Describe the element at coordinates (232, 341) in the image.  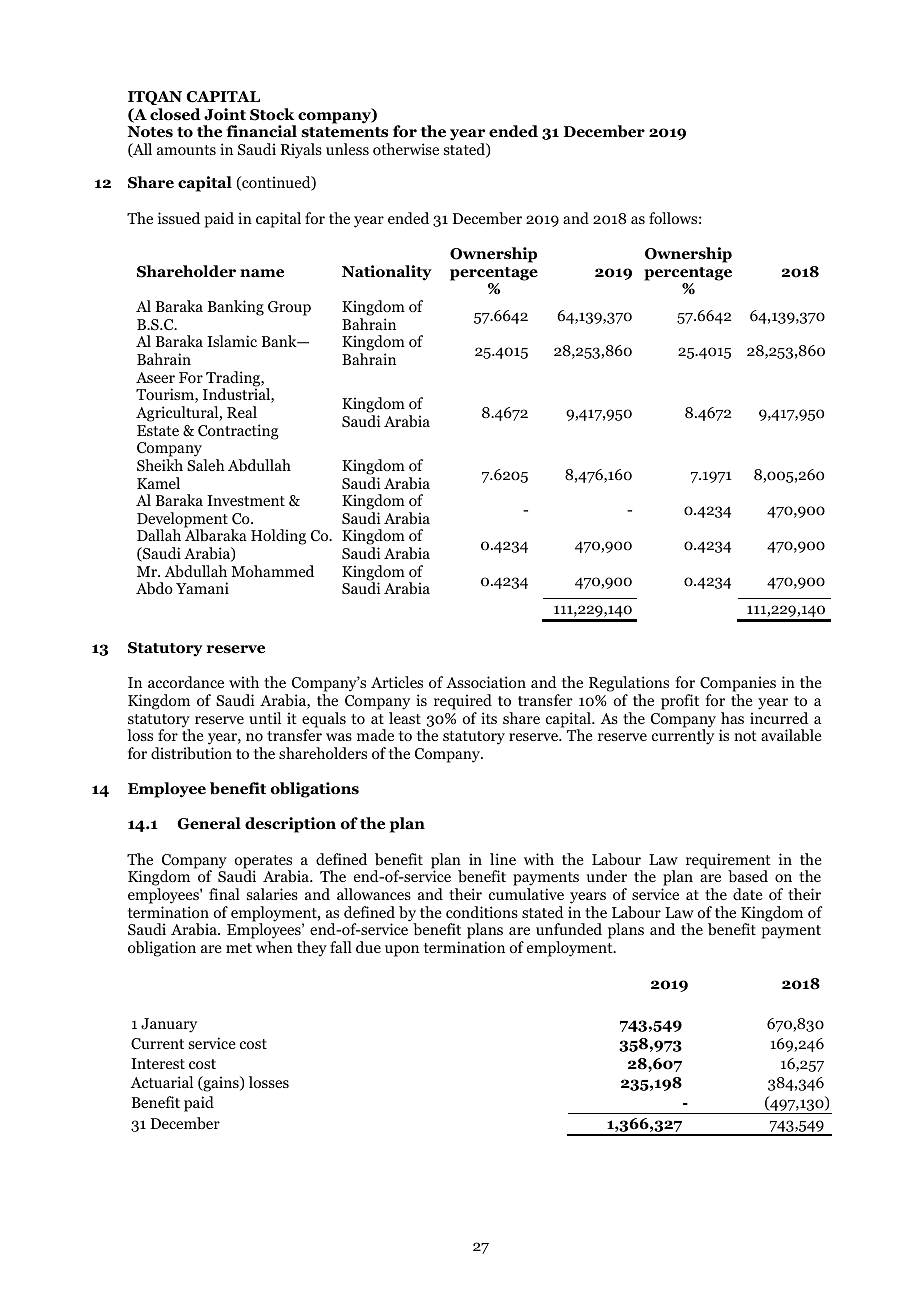
I see `Islamic` at that location.
